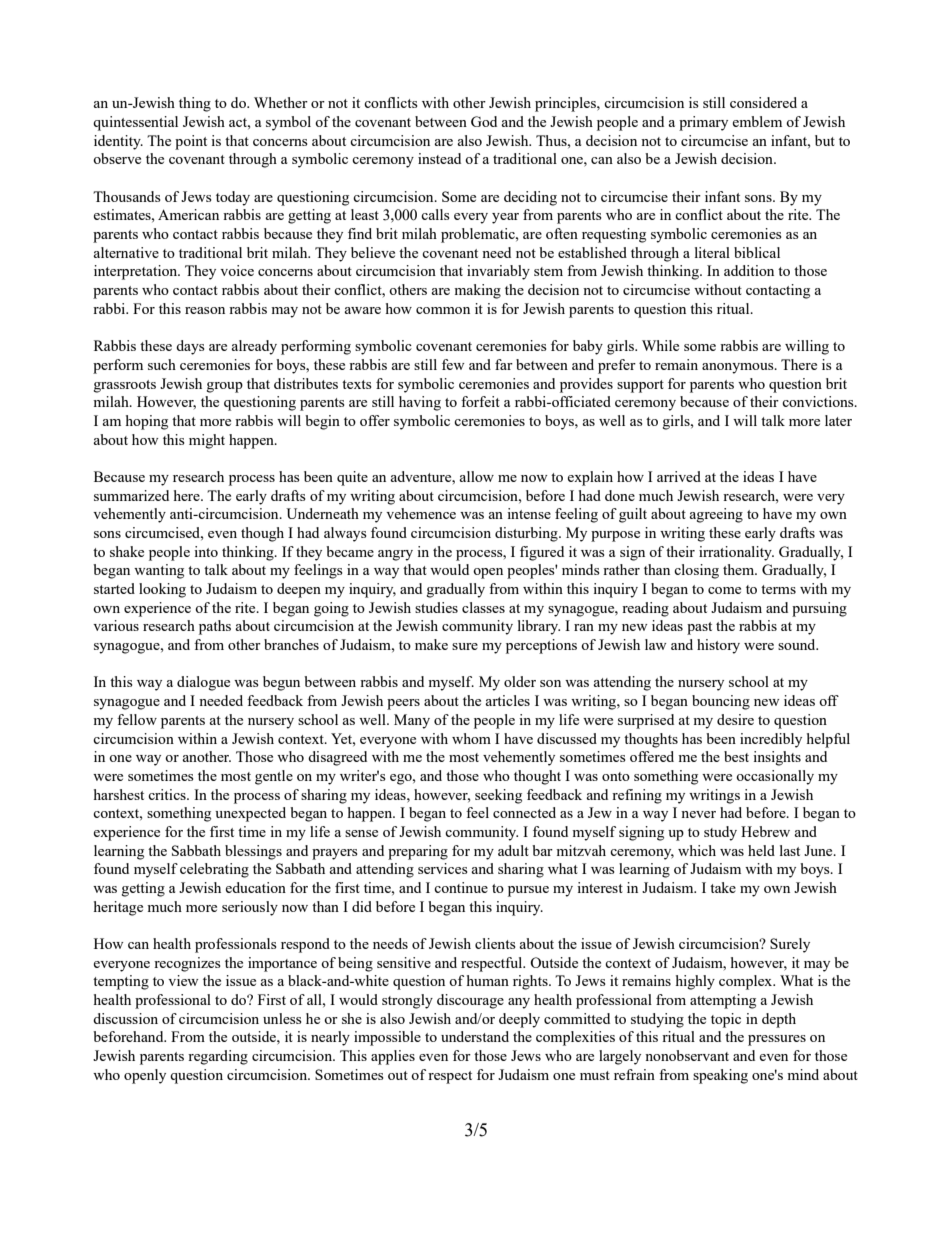 The image size is (952, 1233). Describe the element at coordinates (475, 1036) in the screenshot. I see `understand` at that location.
